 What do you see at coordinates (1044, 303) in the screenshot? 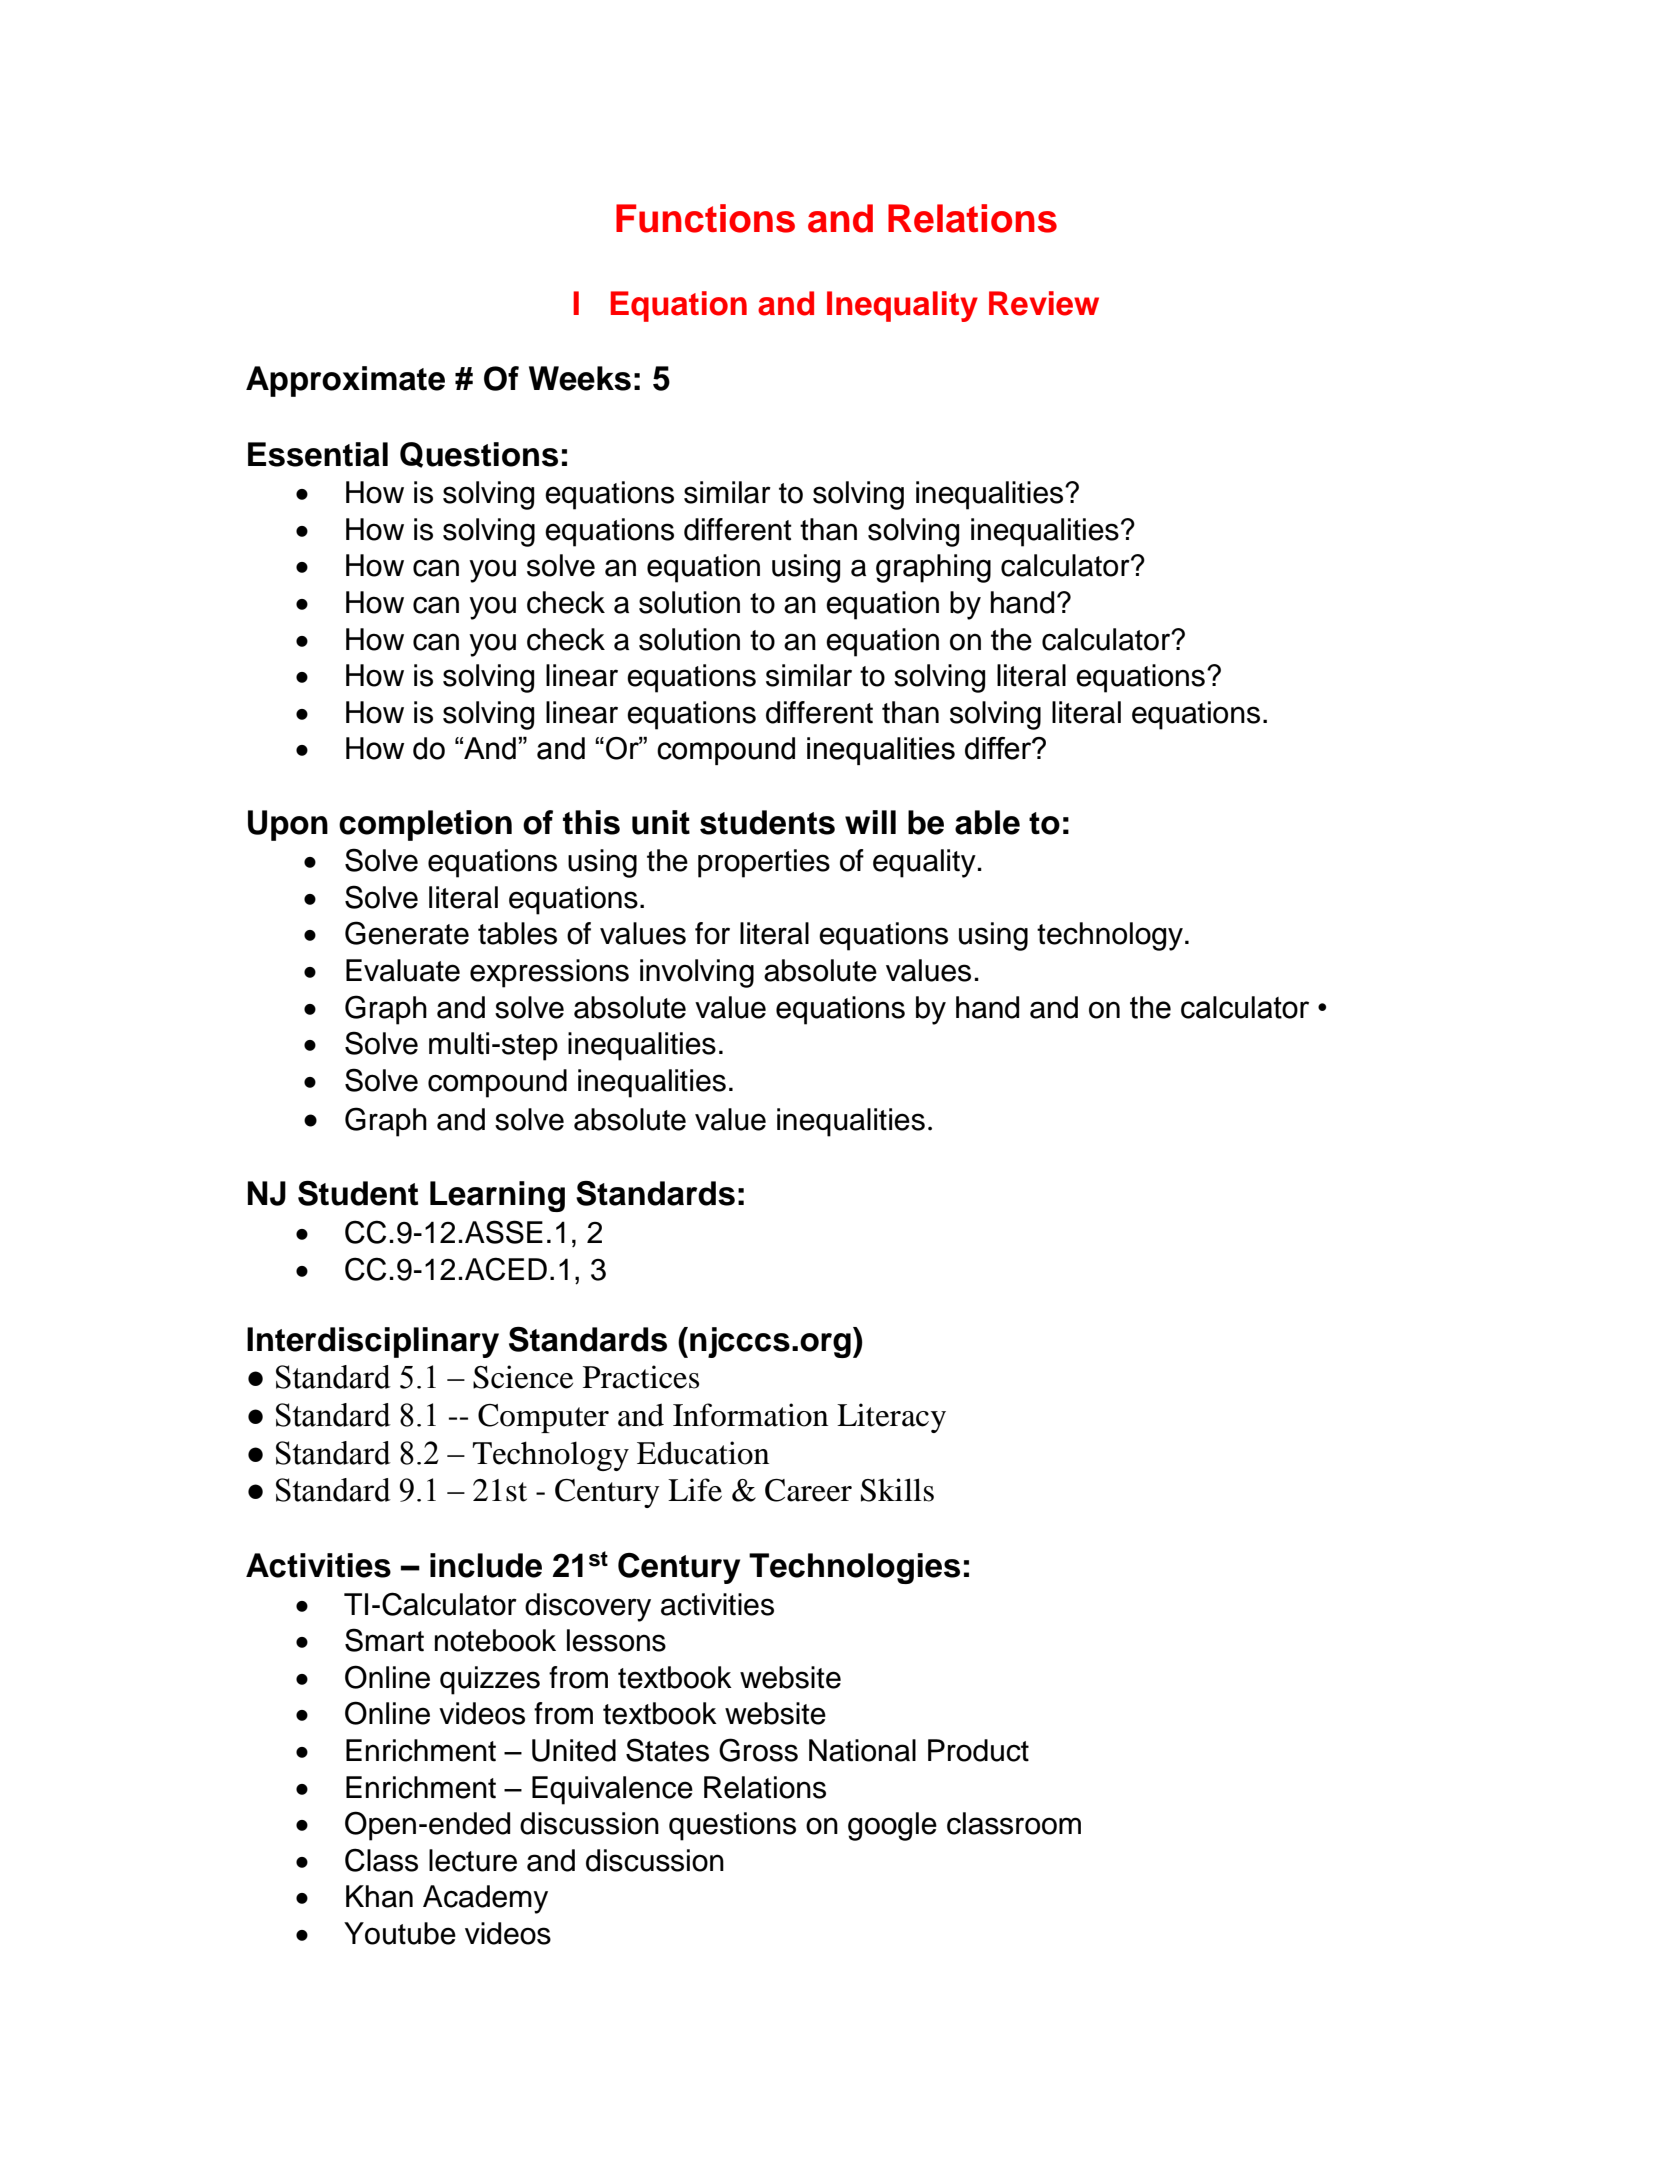
I see `Review` at bounding box center [1044, 303].
